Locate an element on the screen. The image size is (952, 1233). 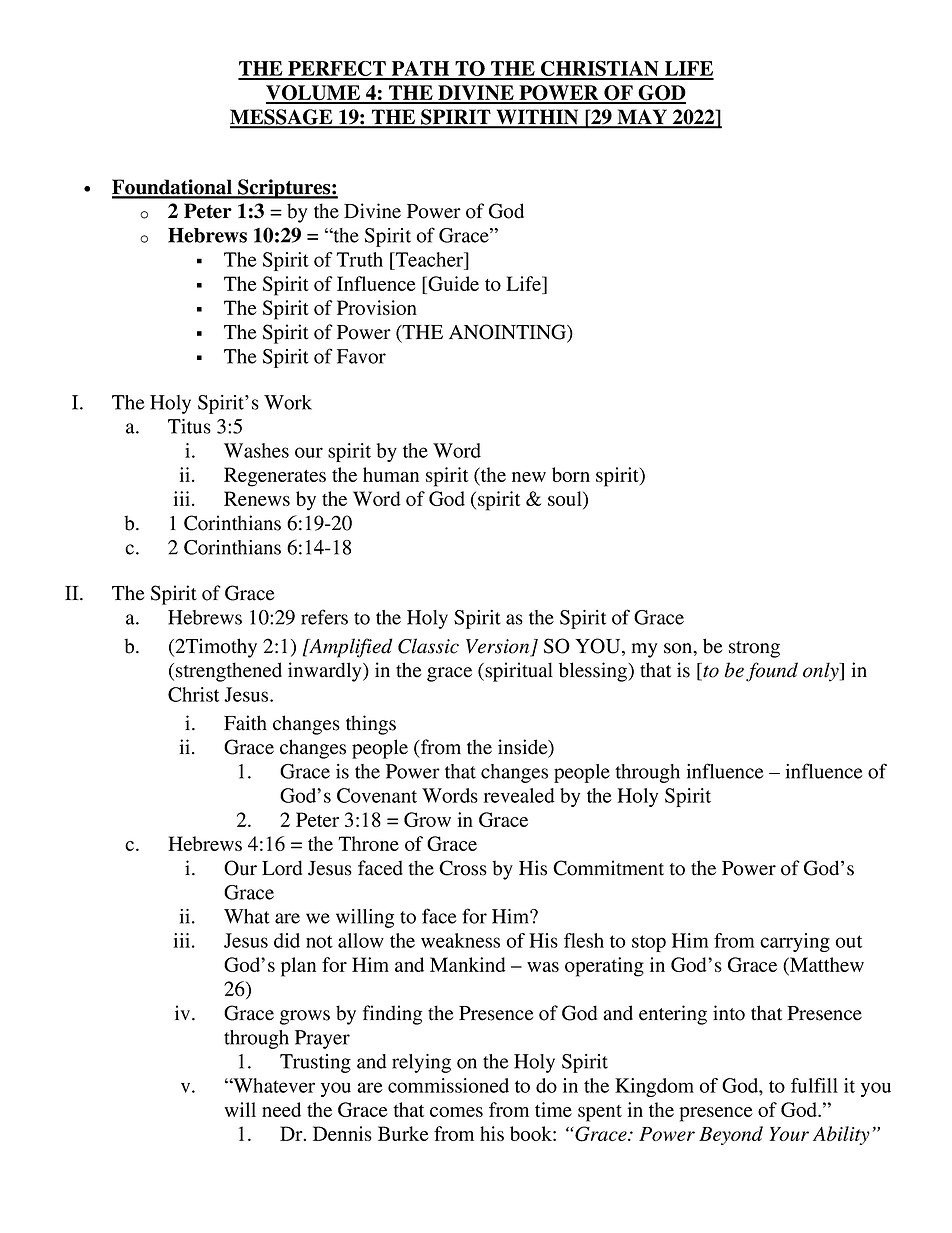
WITHIN is located at coordinates (537, 118).
